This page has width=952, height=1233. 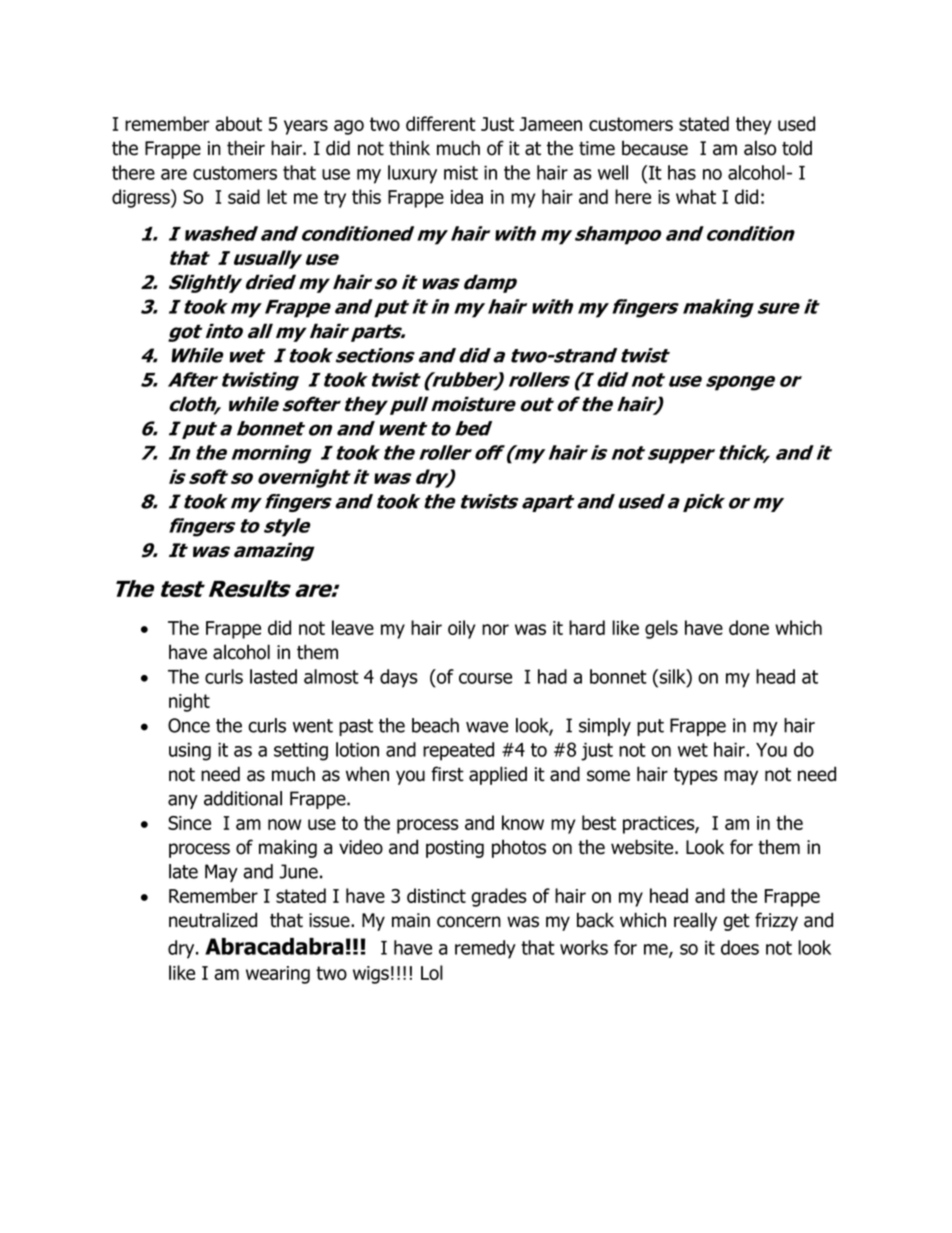 What do you see at coordinates (485, 678) in the page?
I see `course` at bounding box center [485, 678].
